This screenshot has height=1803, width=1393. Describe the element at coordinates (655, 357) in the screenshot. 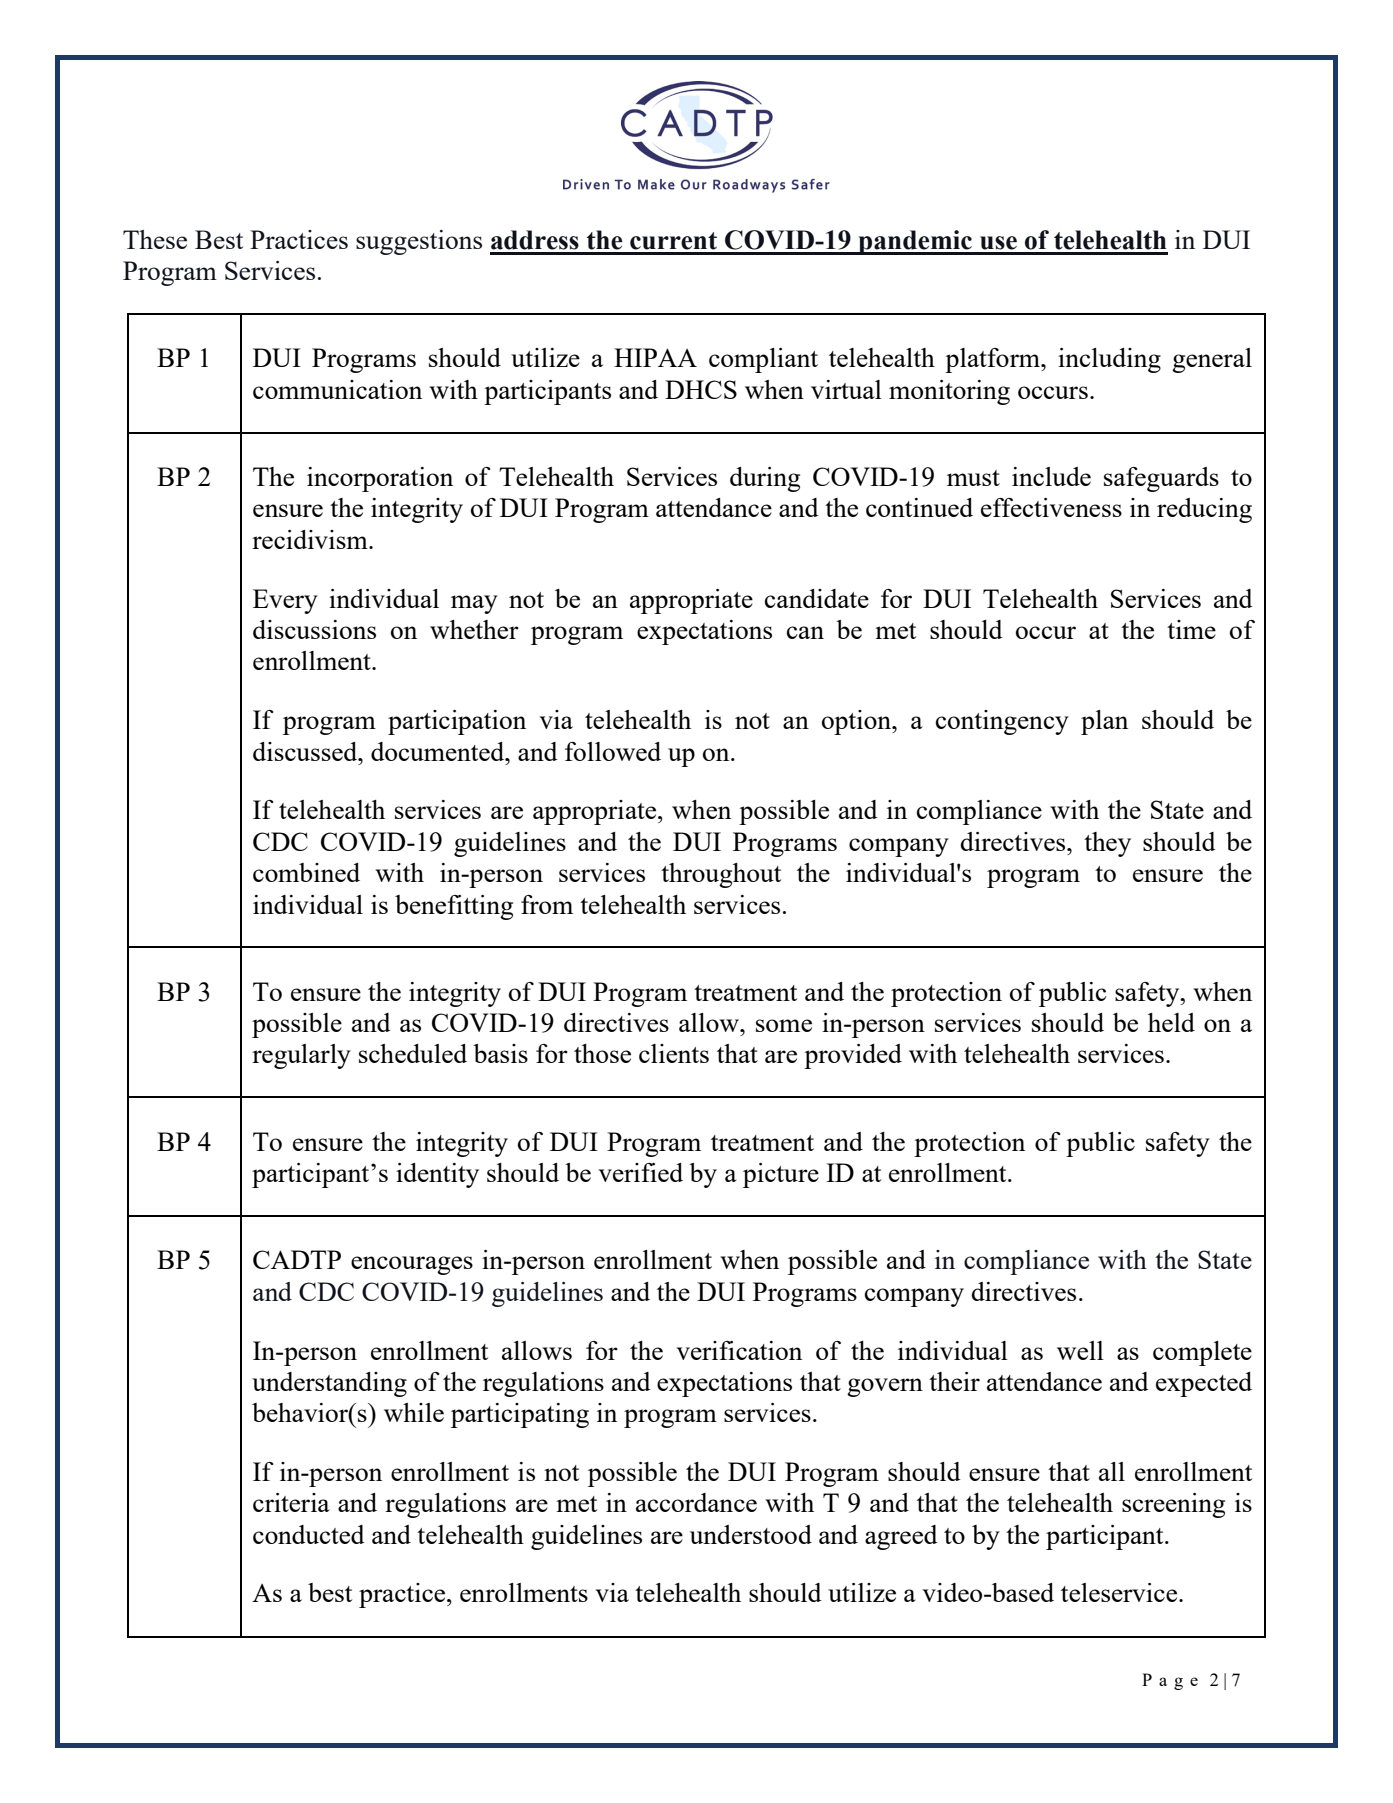

I see `HIPAA` at that location.
